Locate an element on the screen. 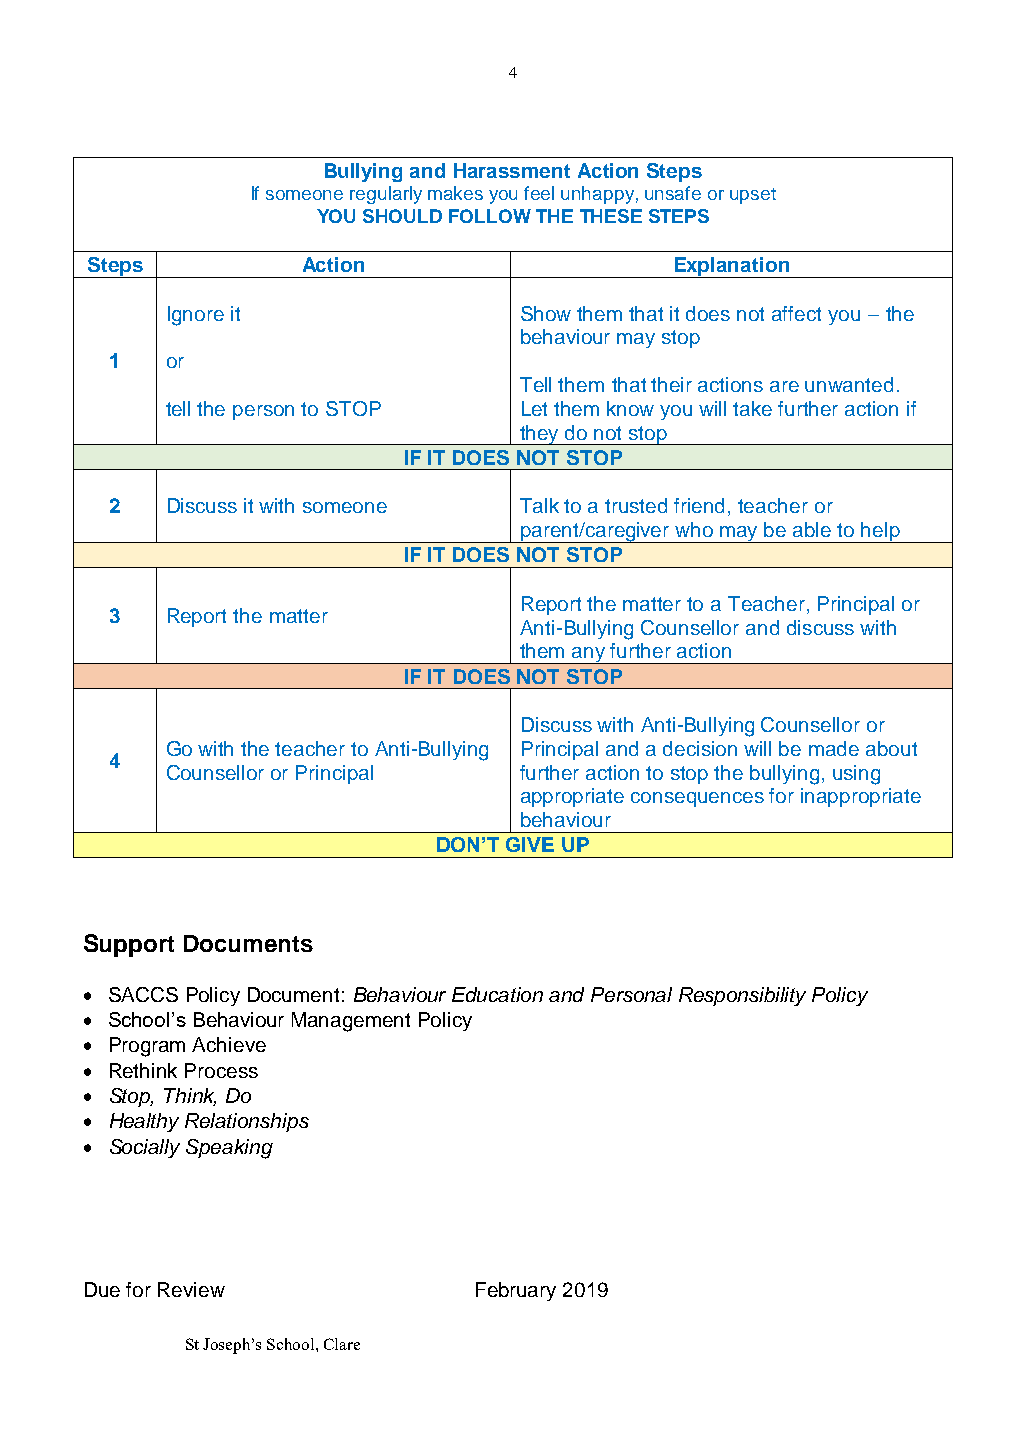 The width and height of the screenshot is (1026, 1452). Responsibility is located at coordinates (742, 996).
